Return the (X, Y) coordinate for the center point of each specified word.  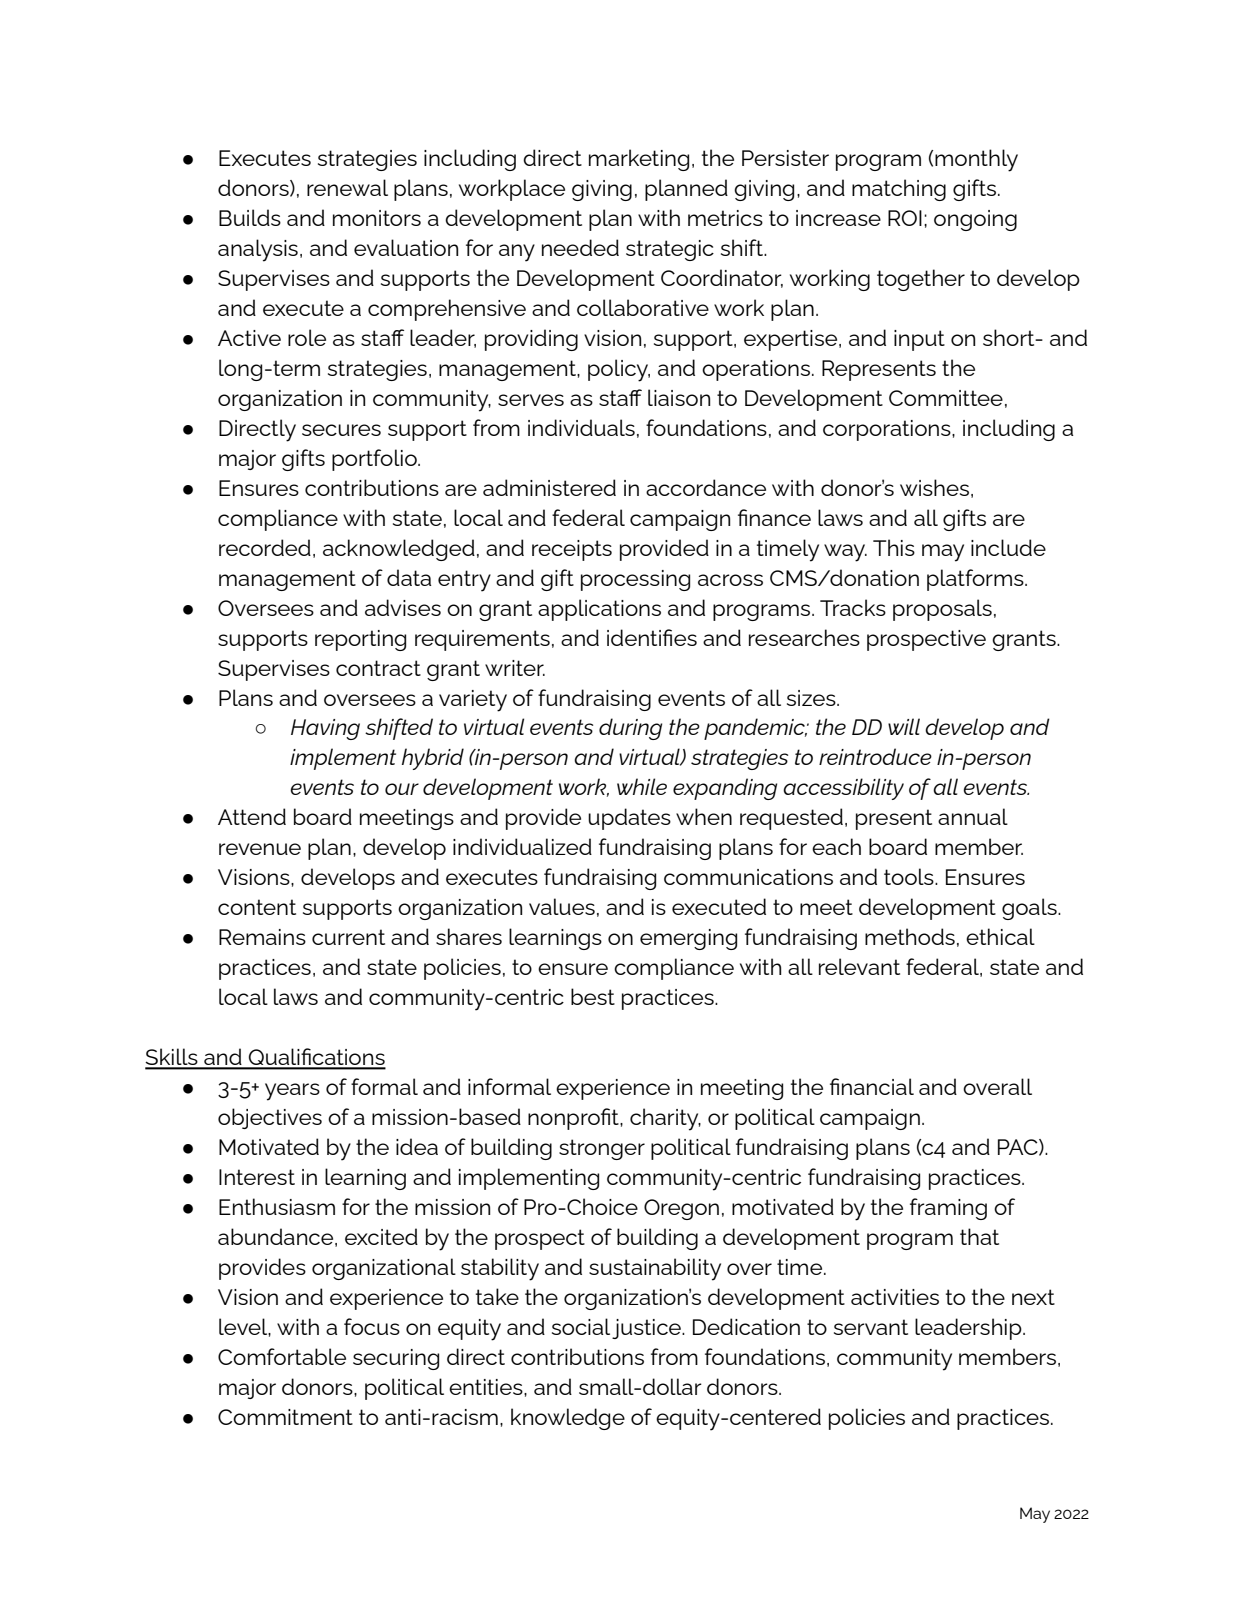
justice (647, 1329)
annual (973, 816)
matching (899, 190)
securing (396, 1359)
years (292, 1092)
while (642, 786)
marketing (639, 160)
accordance (706, 487)
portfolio (375, 460)
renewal (347, 187)
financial (872, 1086)
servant (871, 1327)
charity (665, 1119)
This (894, 547)
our (402, 789)
